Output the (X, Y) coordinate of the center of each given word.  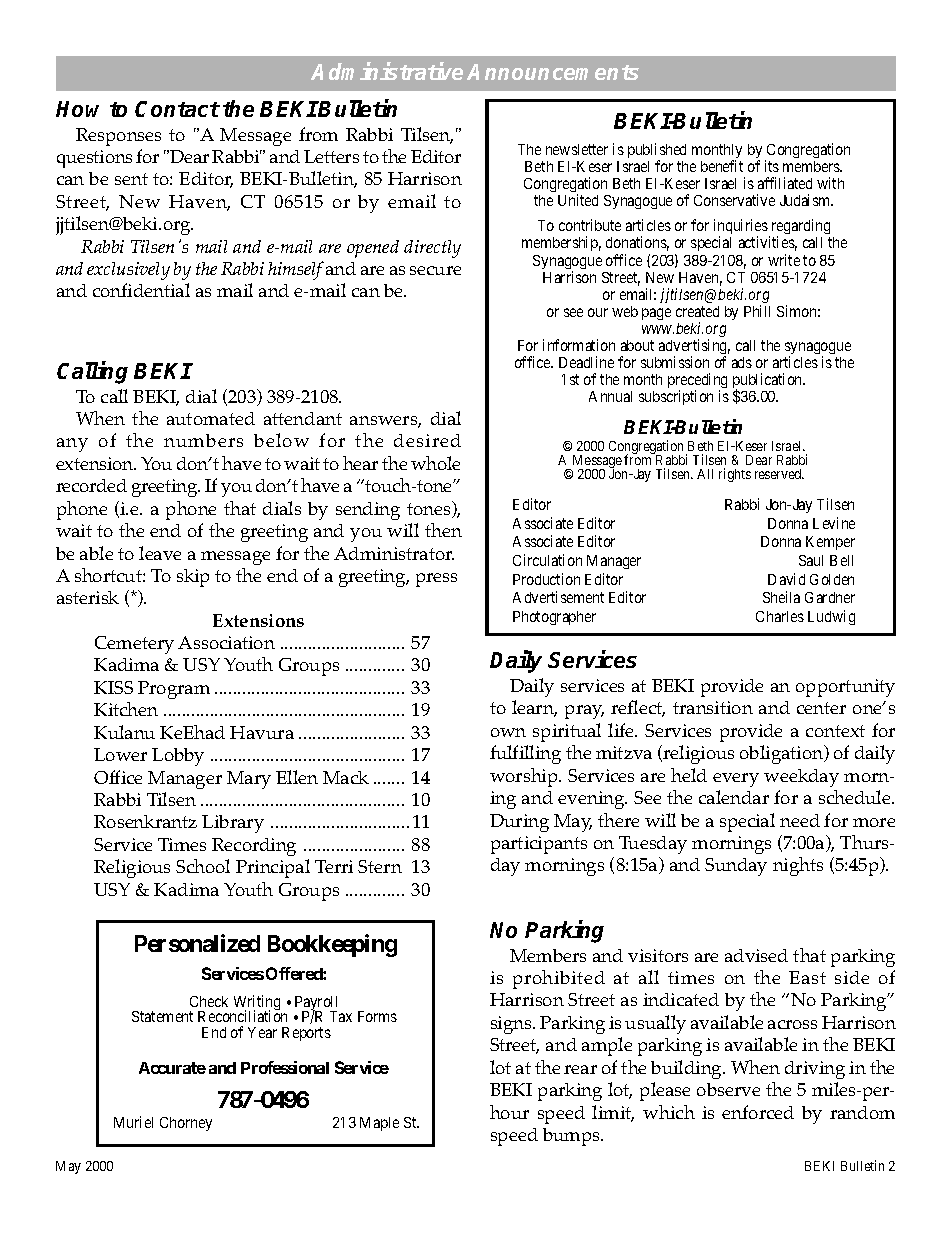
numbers (203, 440)
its (772, 166)
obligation (783, 754)
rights (735, 475)
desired (427, 440)
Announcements (553, 72)
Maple (379, 1124)
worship (525, 777)
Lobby (178, 757)
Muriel (133, 1122)
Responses (118, 137)
